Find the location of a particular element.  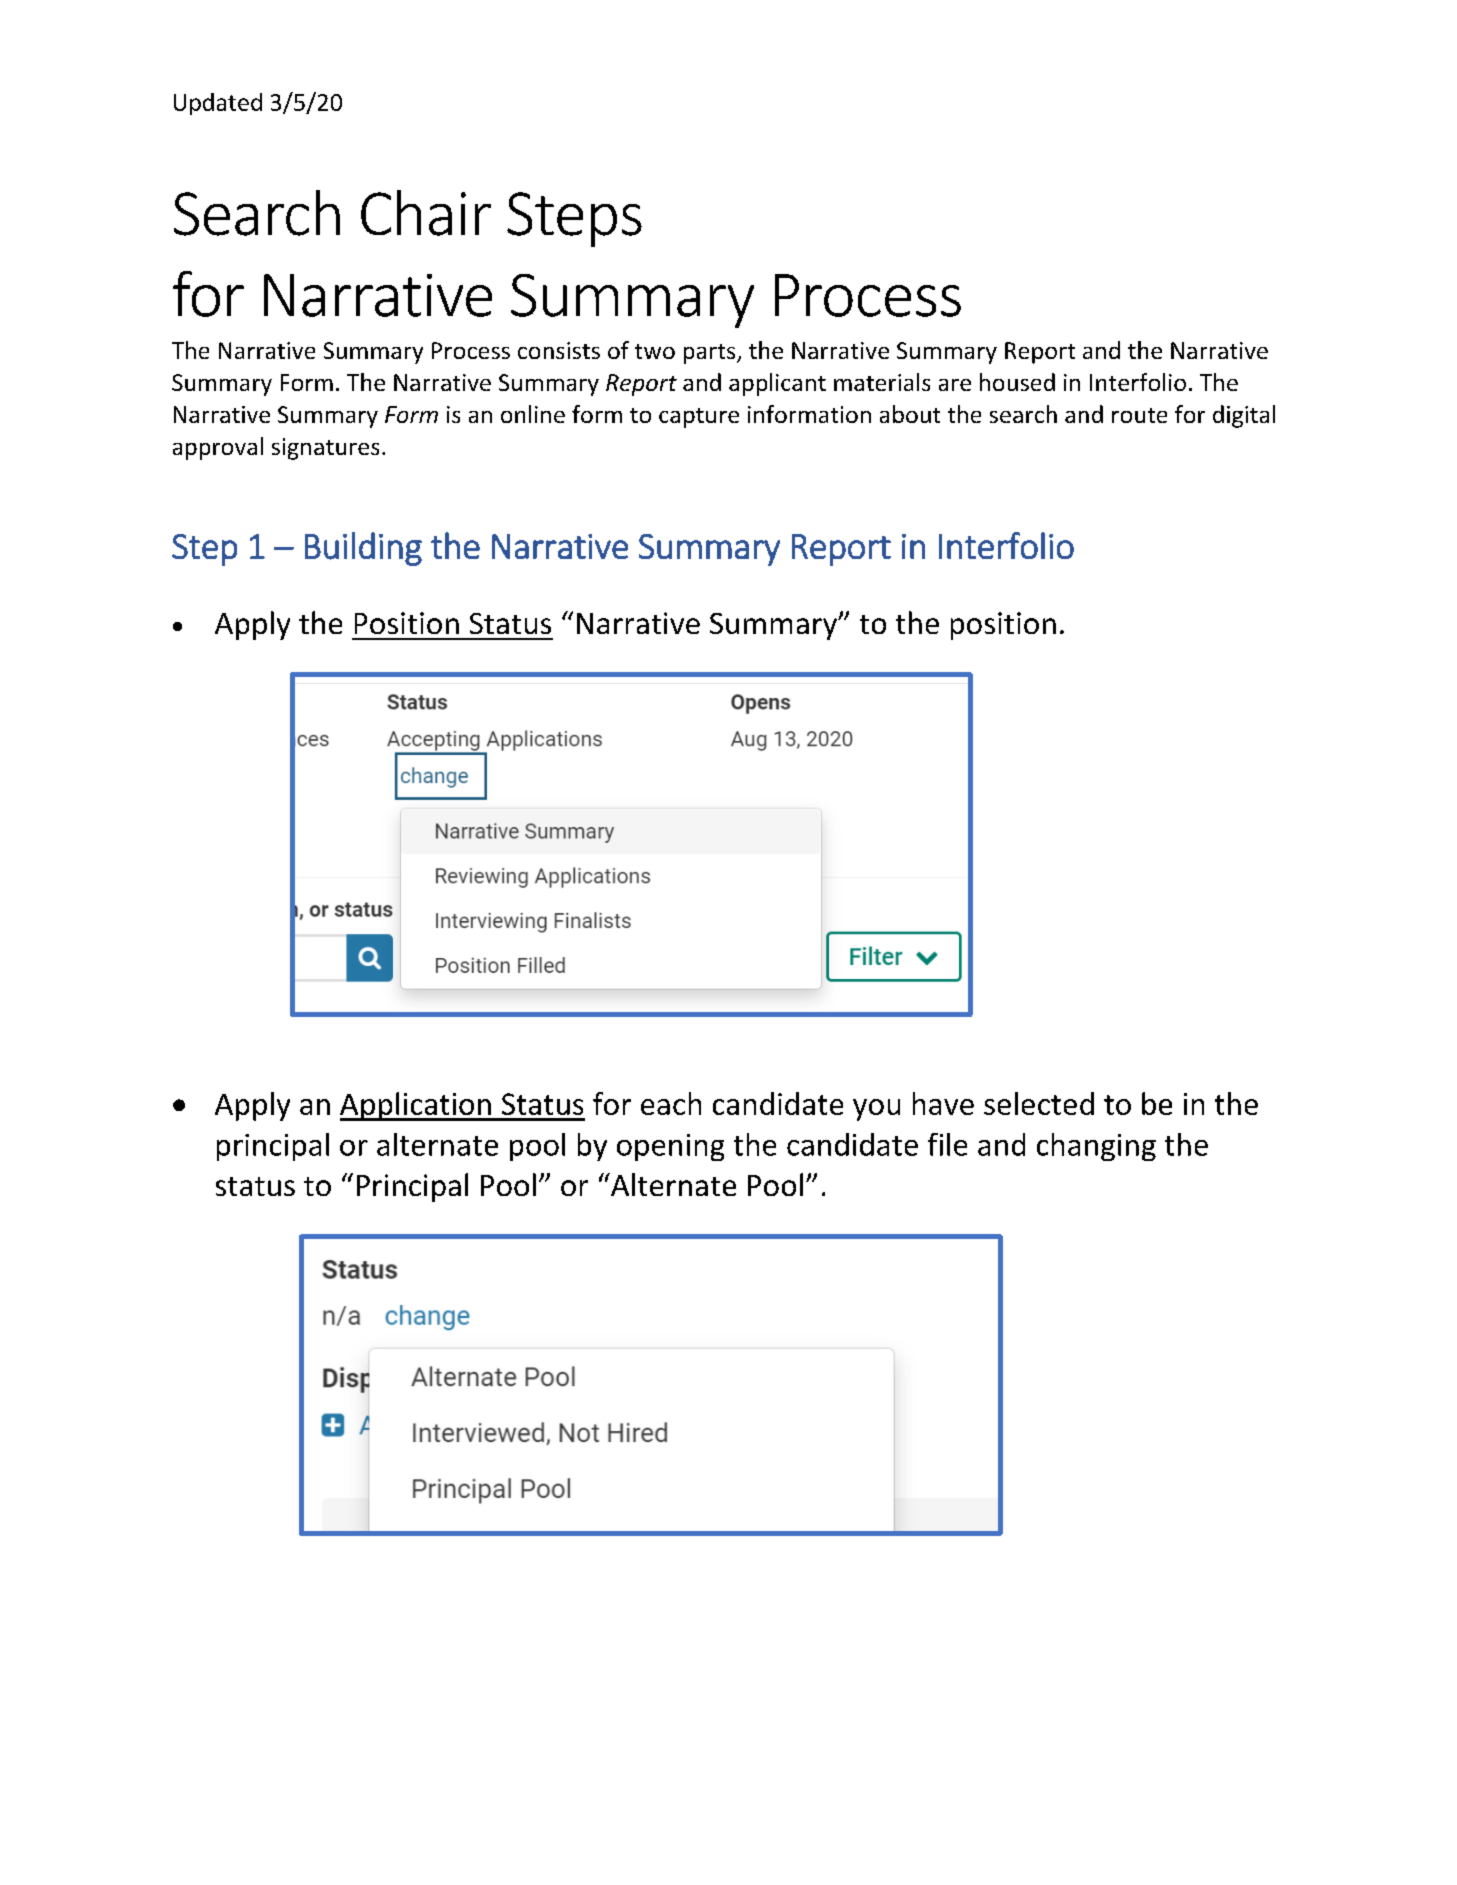

housed is located at coordinates (1017, 382).
